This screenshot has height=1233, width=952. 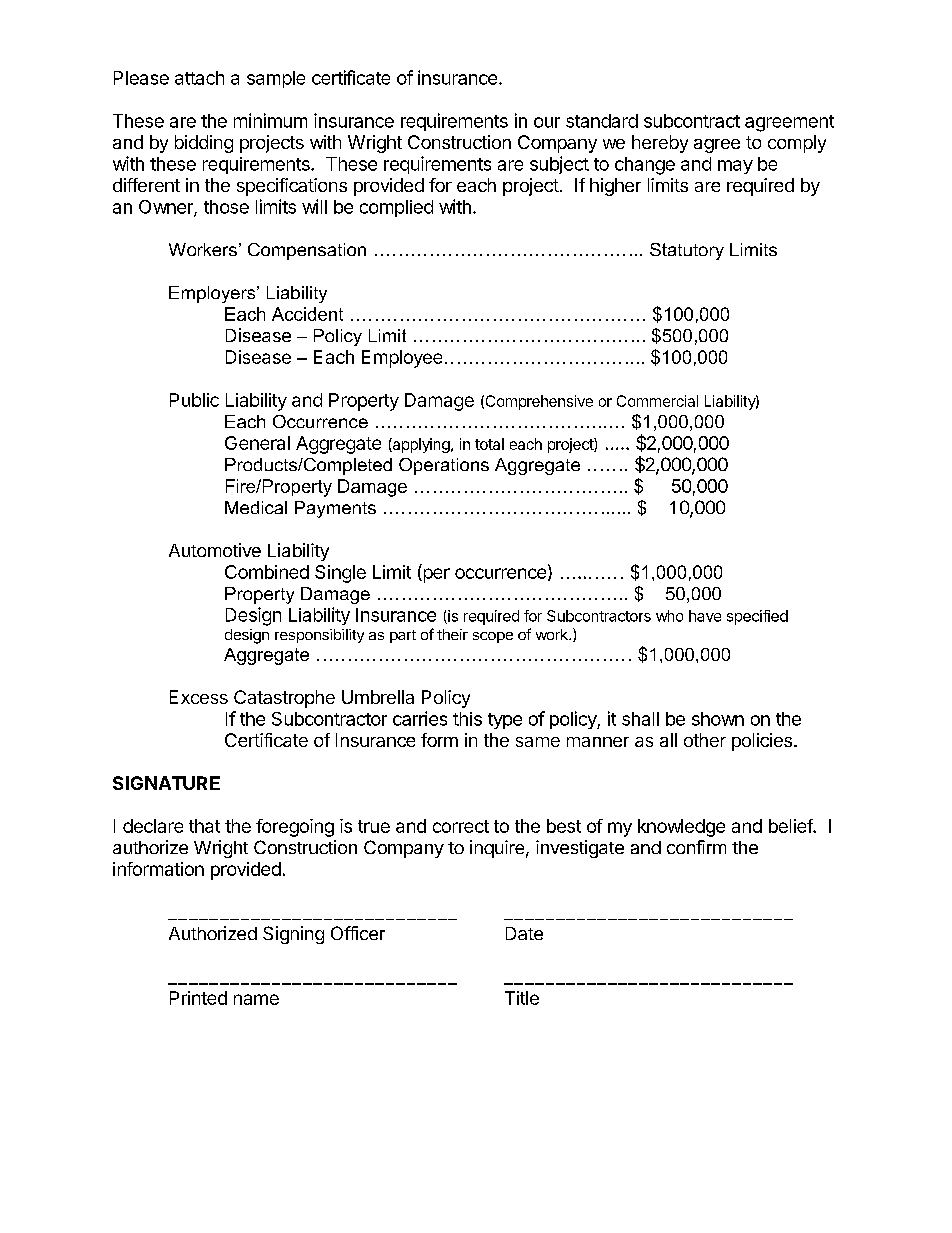 What do you see at coordinates (718, 719) in the screenshot?
I see `shown` at bounding box center [718, 719].
